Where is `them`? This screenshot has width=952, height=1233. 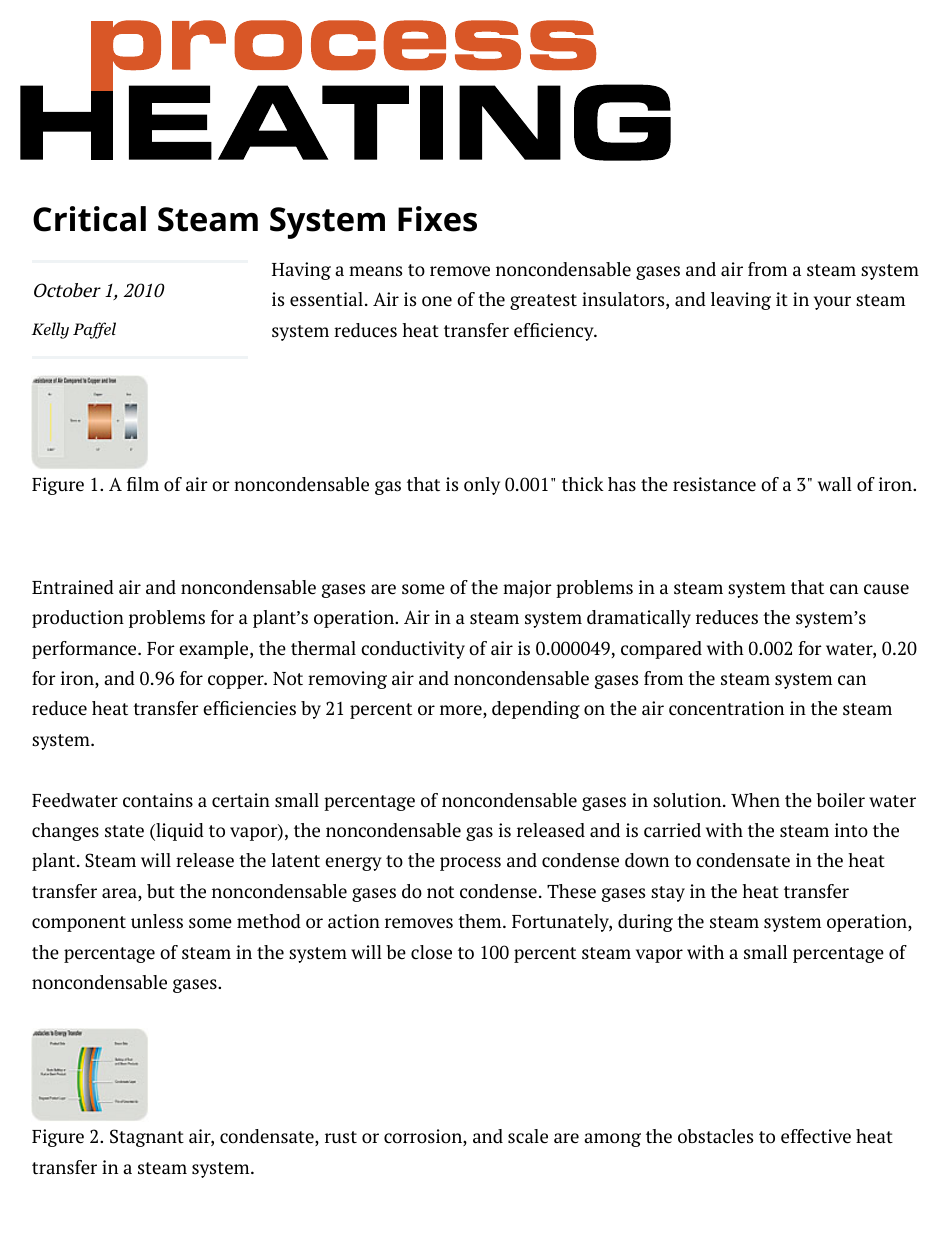 them is located at coordinates (481, 921).
